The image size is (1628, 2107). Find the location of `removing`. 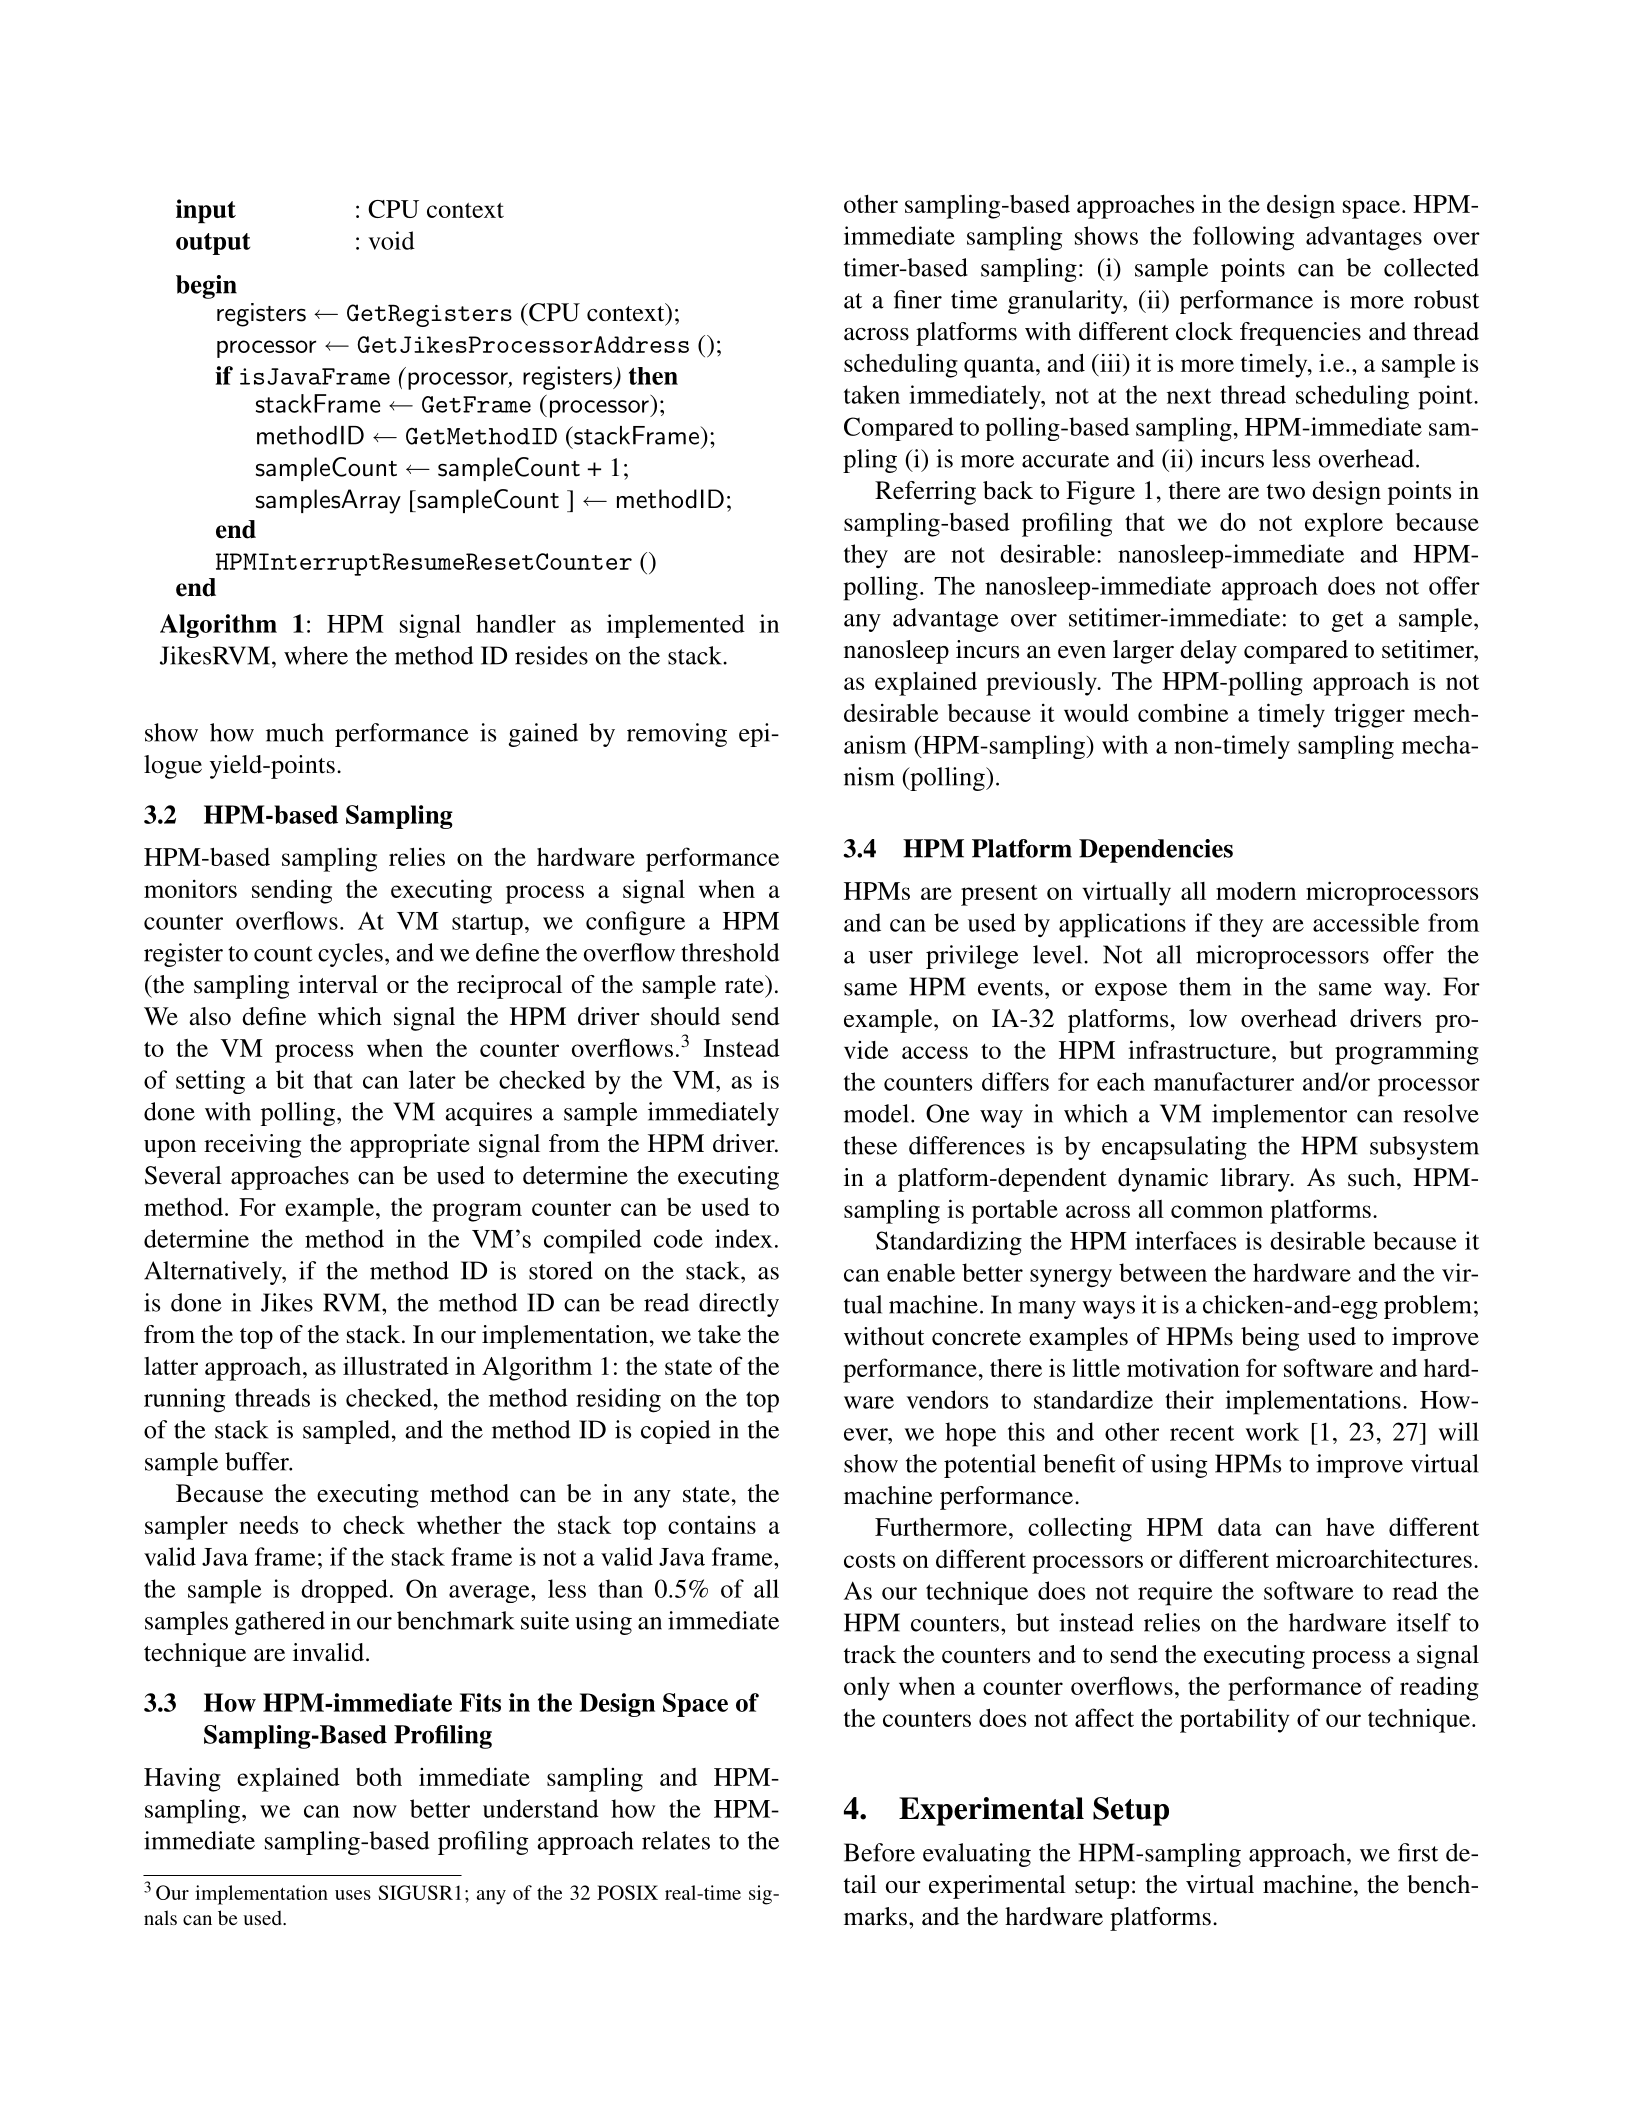

removing is located at coordinates (677, 735).
